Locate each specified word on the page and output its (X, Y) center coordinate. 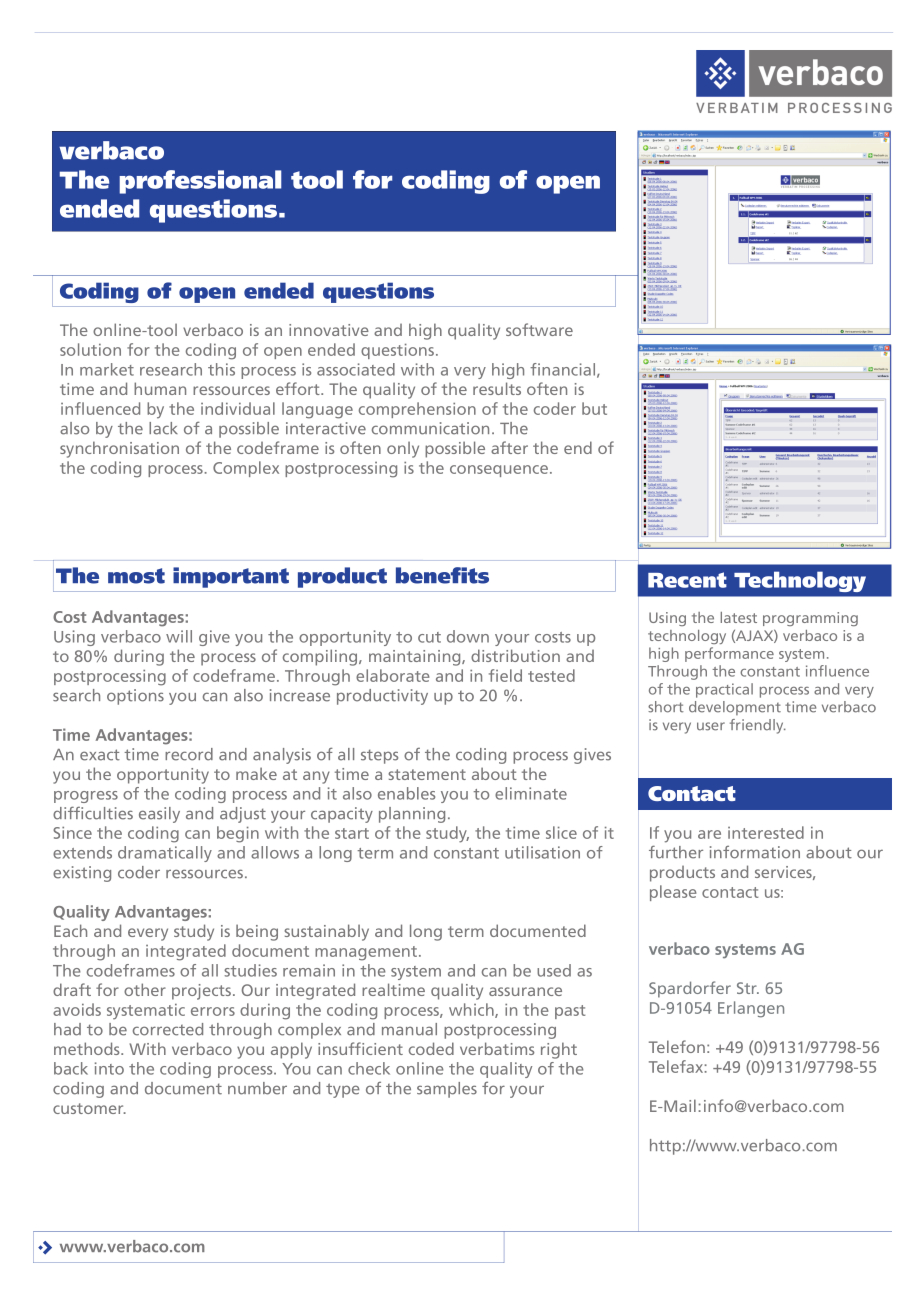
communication (430, 428)
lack (163, 428)
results (497, 388)
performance (729, 654)
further (676, 852)
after (509, 447)
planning (412, 815)
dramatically (165, 854)
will (179, 636)
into (109, 1068)
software (539, 329)
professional (200, 182)
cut (429, 637)
